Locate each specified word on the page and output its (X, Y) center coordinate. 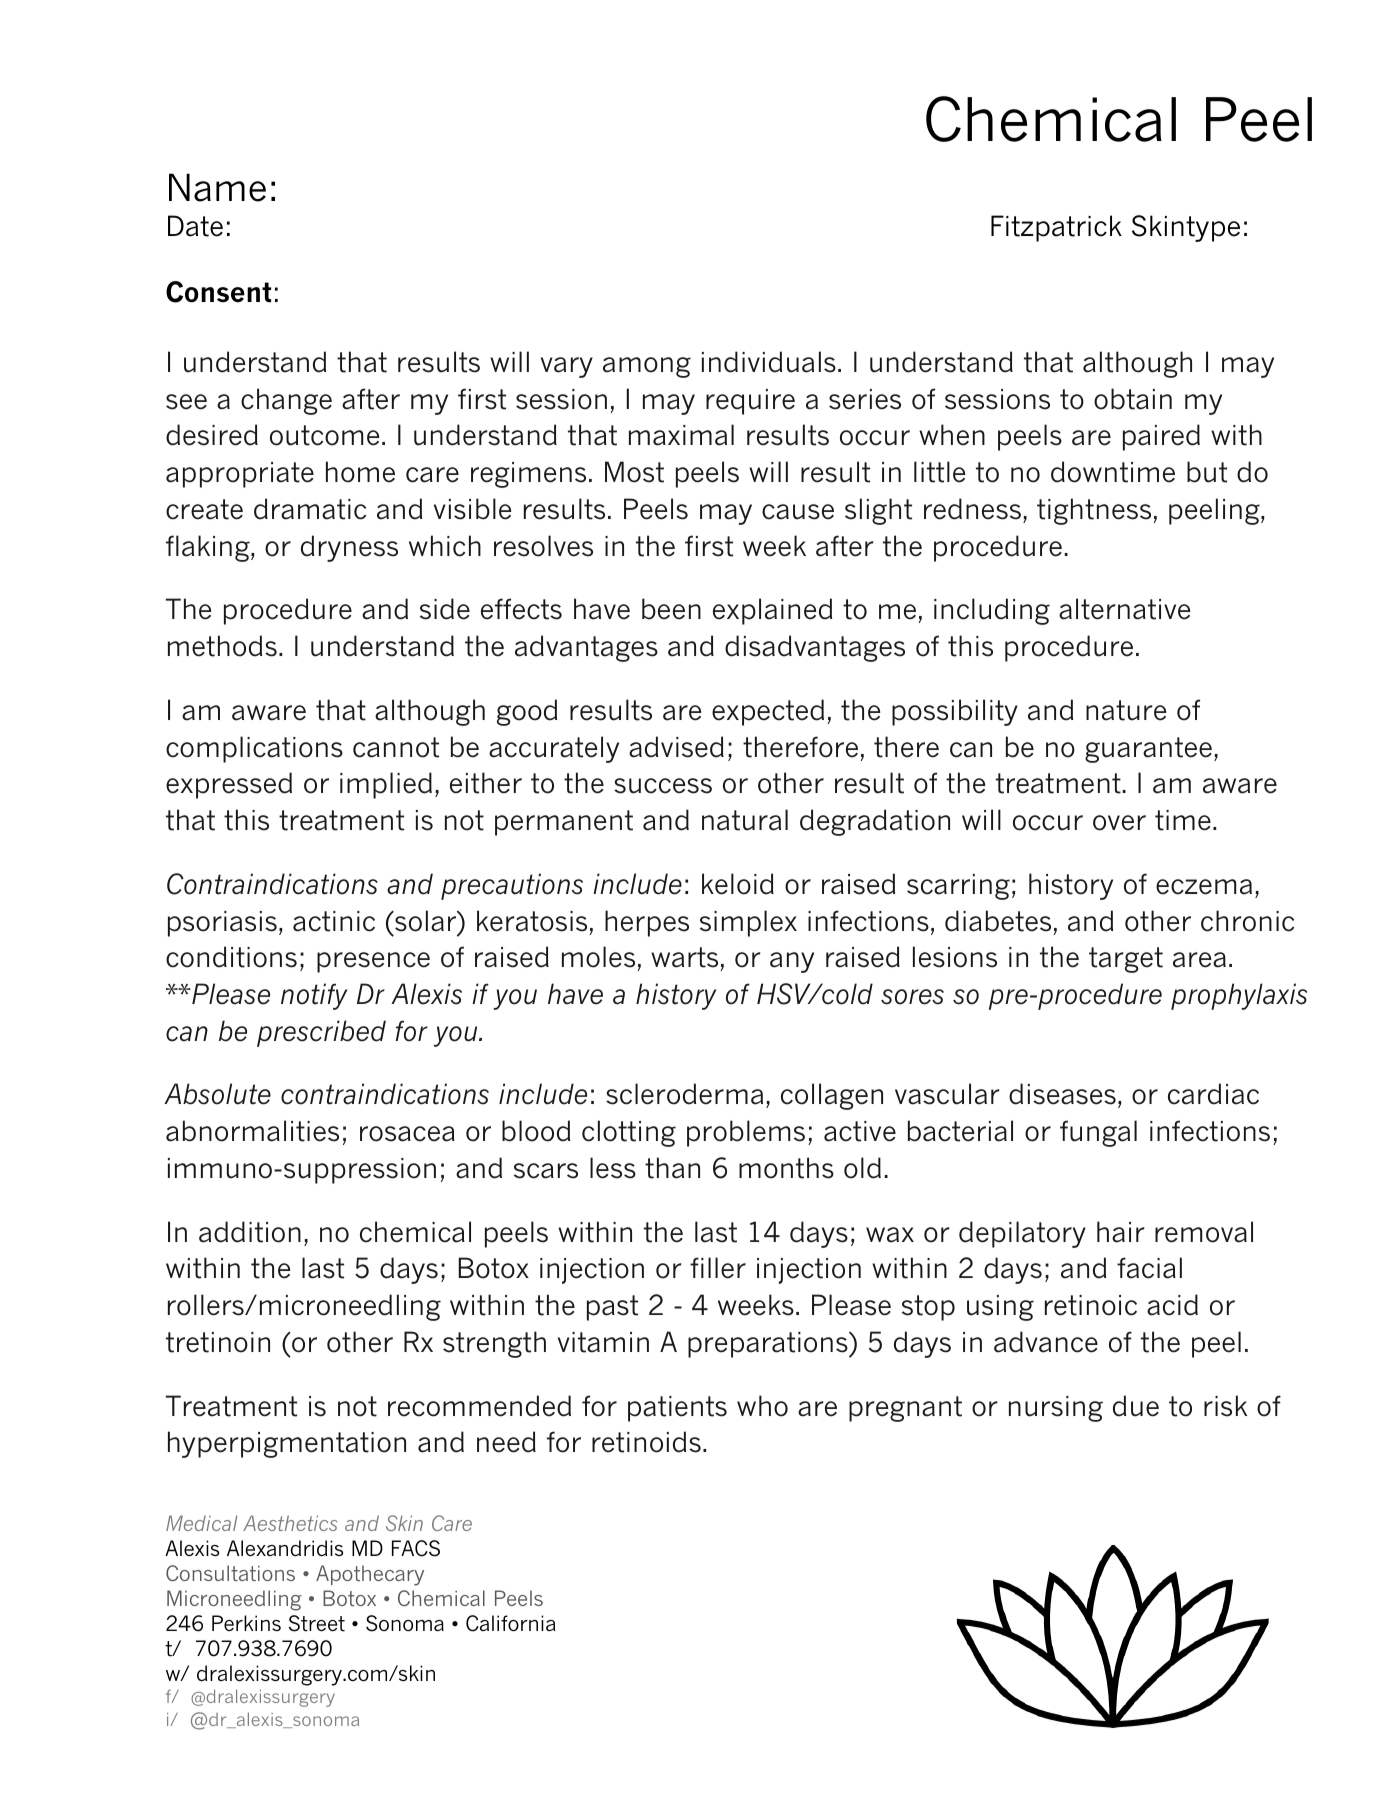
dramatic (310, 509)
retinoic (1091, 1305)
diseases (1062, 1094)
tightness (1094, 511)
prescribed (321, 1033)
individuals (769, 362)
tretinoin (218, 1342)
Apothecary (370, 1575)
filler (718, 1268)
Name (217, 187)
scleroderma (684, 1094)
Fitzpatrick (1056, 228)
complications (254, 749)
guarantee (1148, 750)
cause (798, 512)
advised (676, 747)
